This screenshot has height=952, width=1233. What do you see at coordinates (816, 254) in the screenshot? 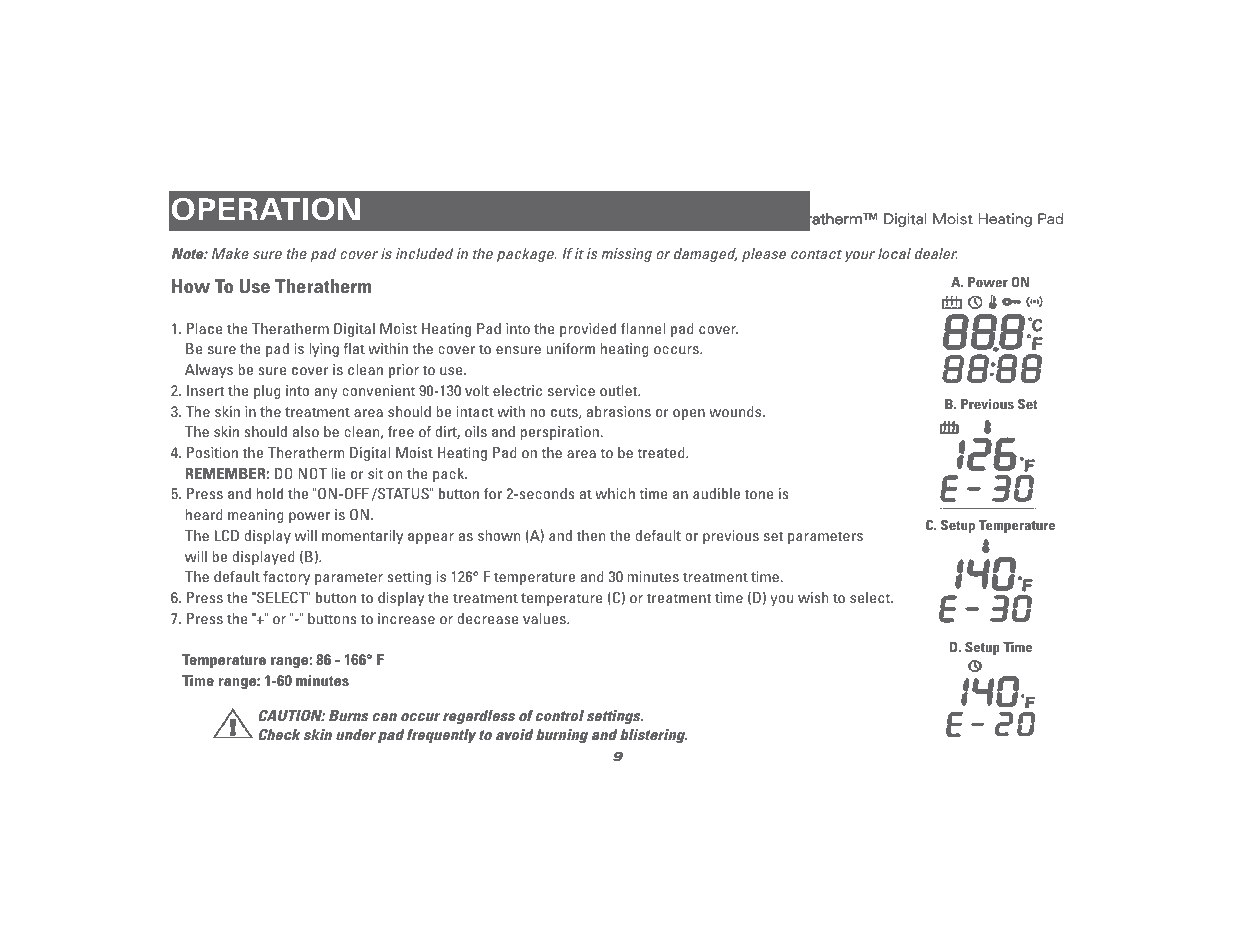
I see `contact` at bounding box center [816, 254].
